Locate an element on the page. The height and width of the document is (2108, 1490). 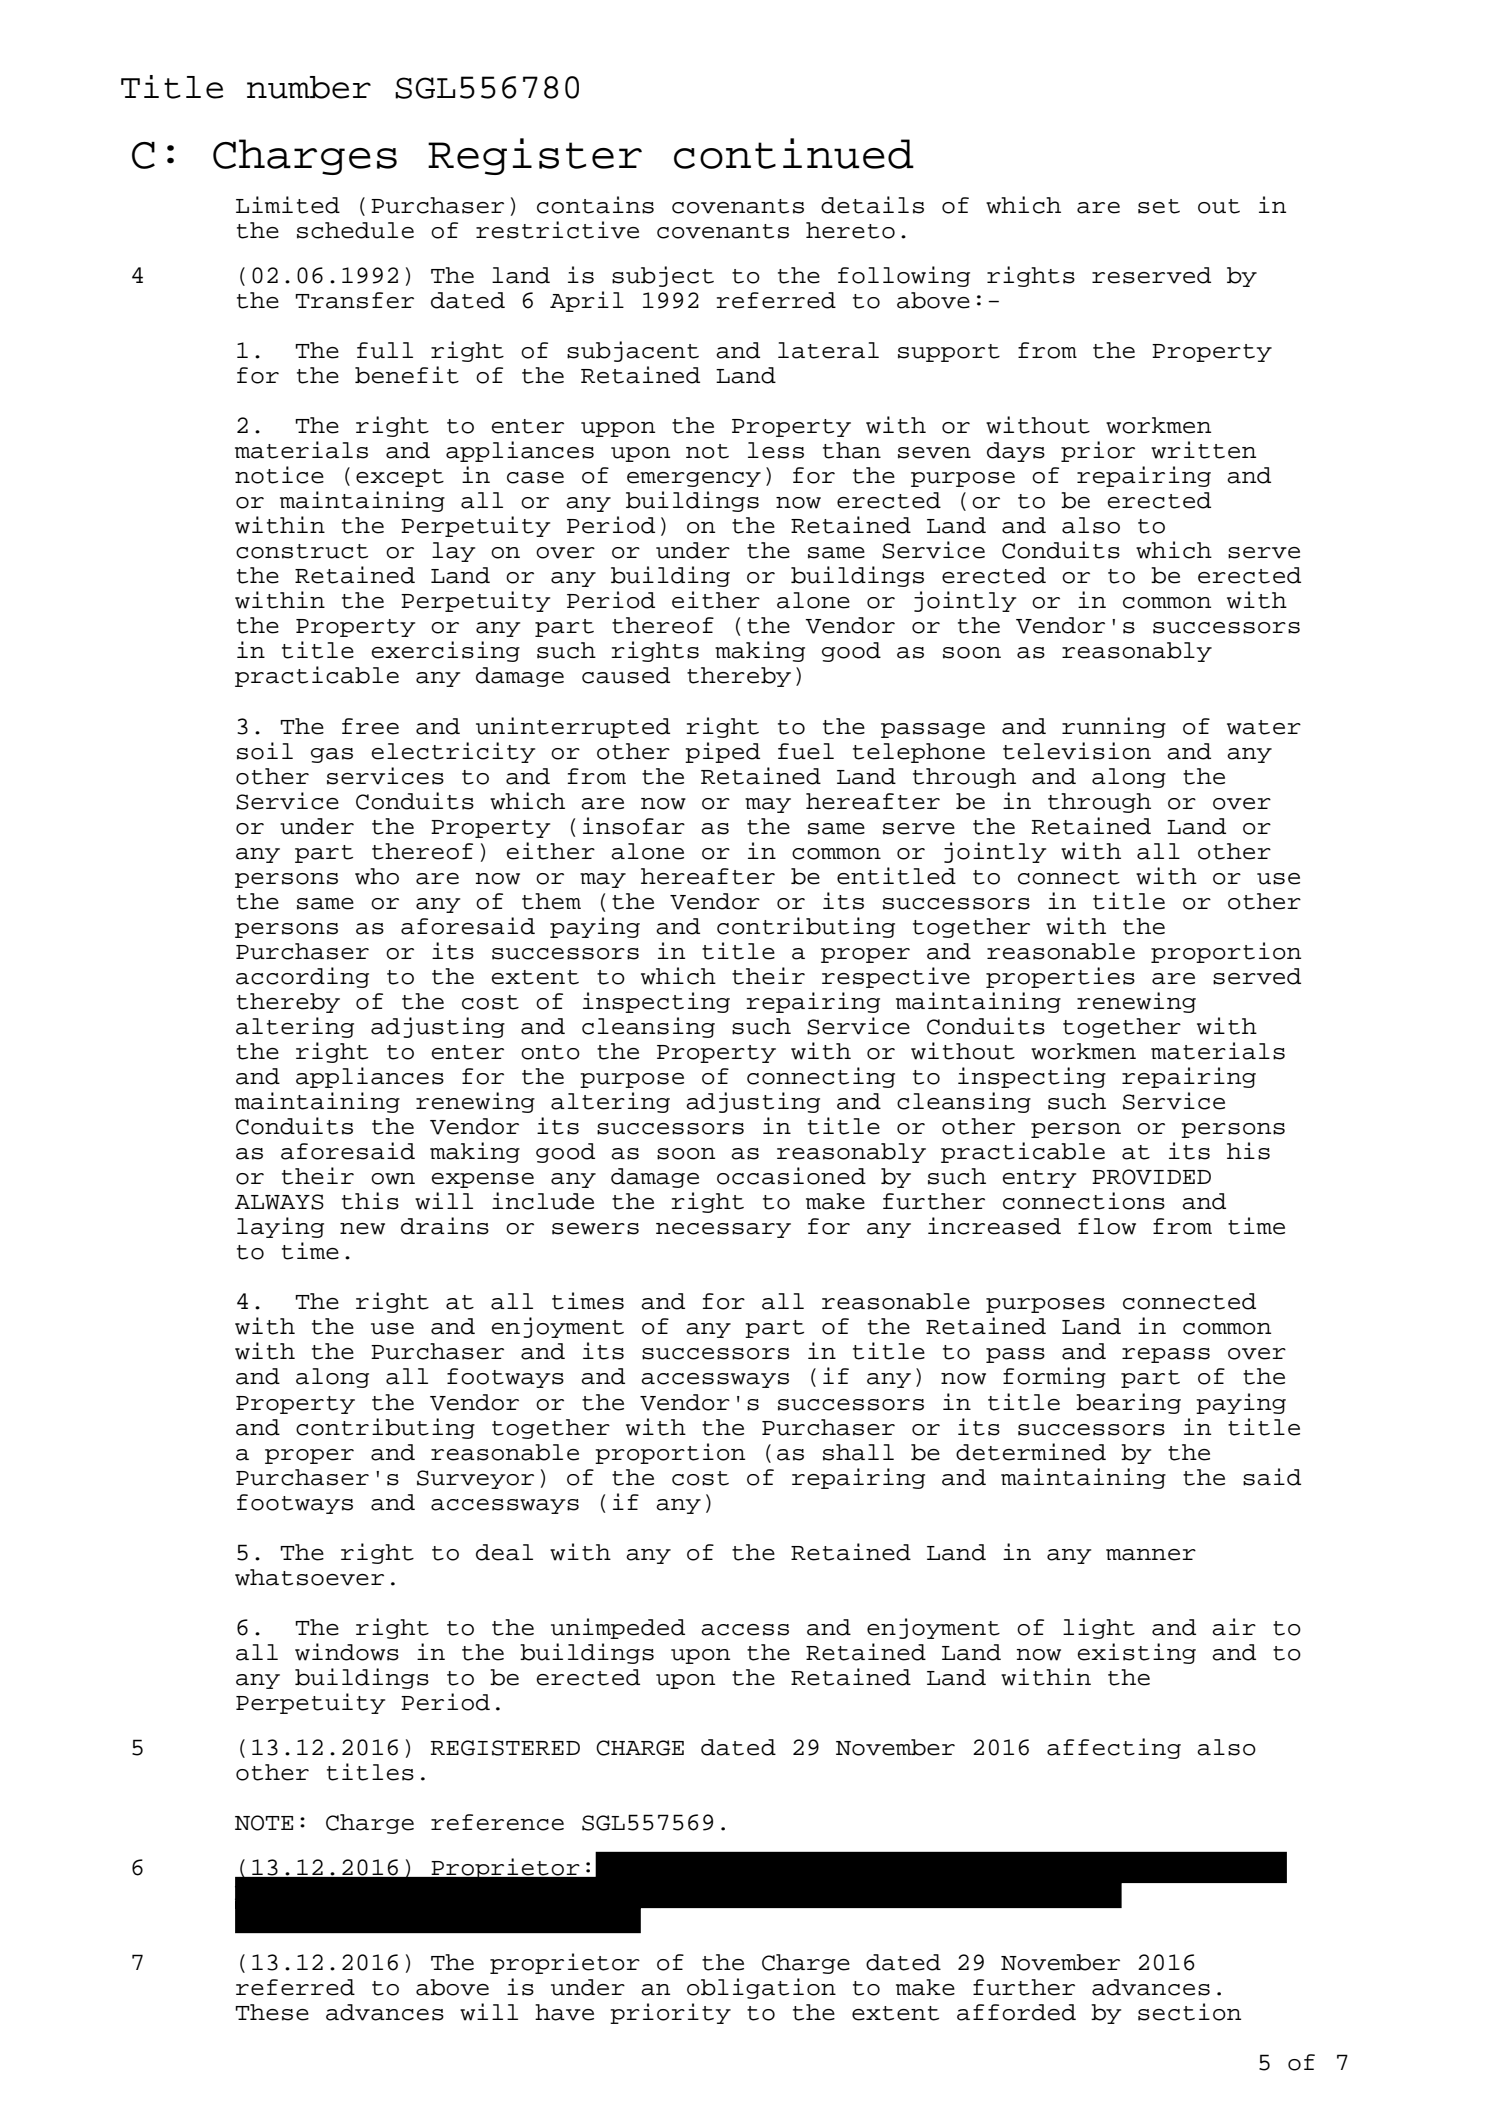
continued is located at coordinates (794, 153).
